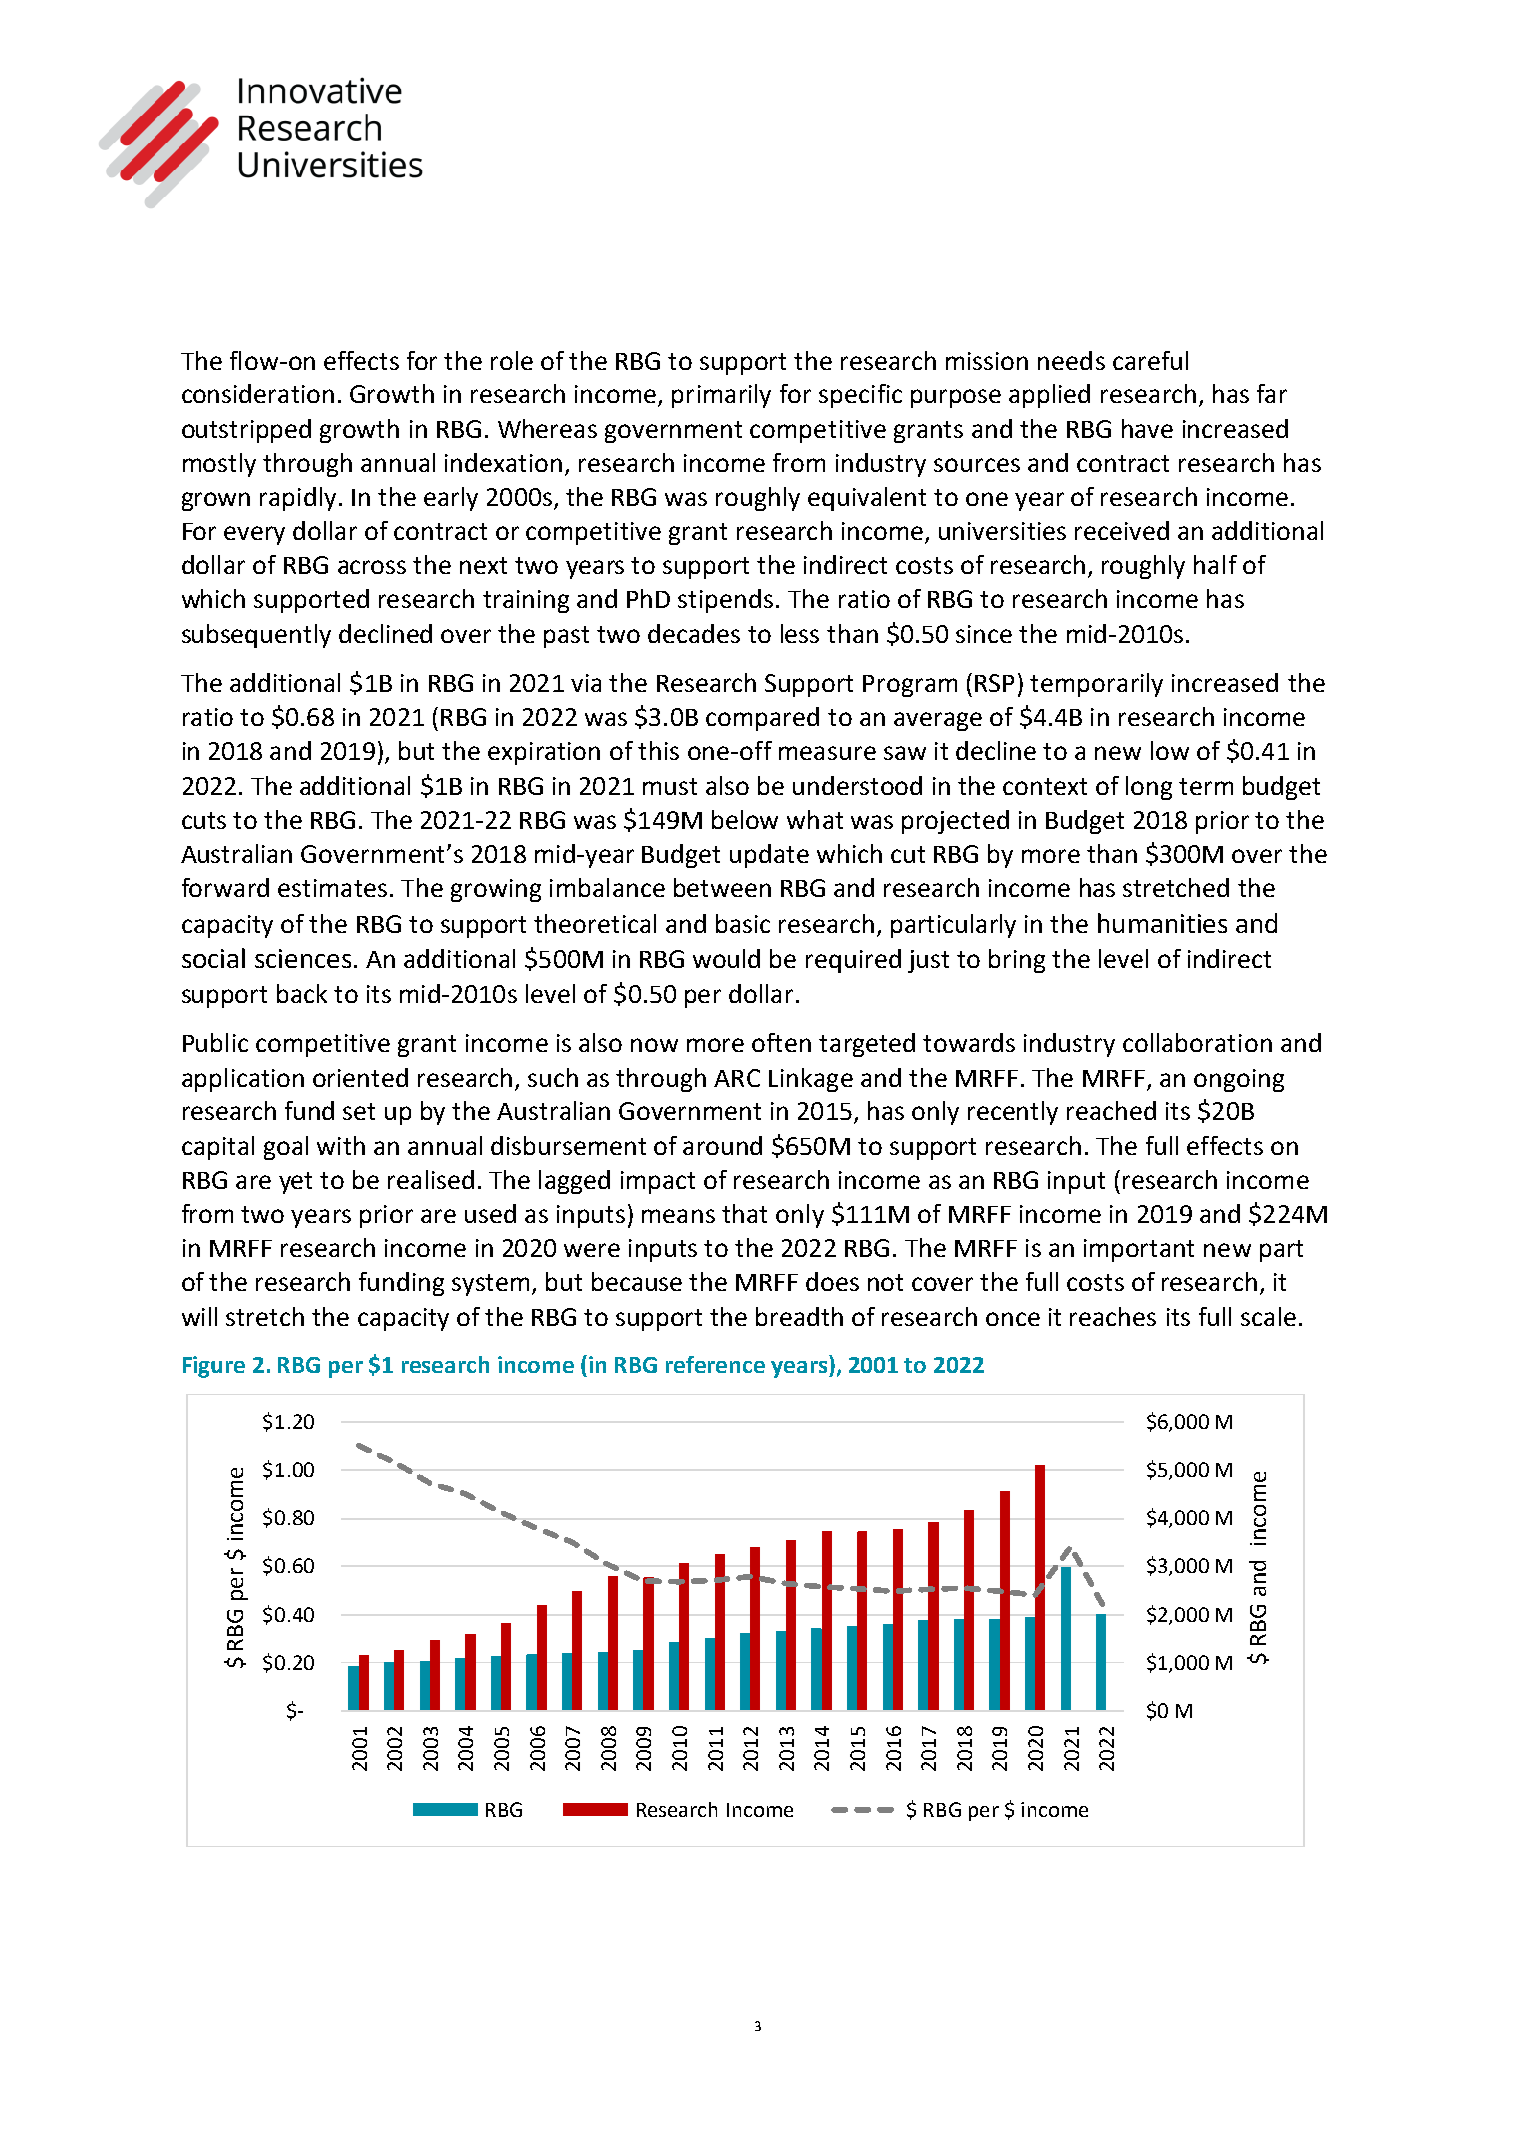 Image resolution: width=1514 pixels, height=2142 pixels. I want to click on compared, so click(762, 719).
